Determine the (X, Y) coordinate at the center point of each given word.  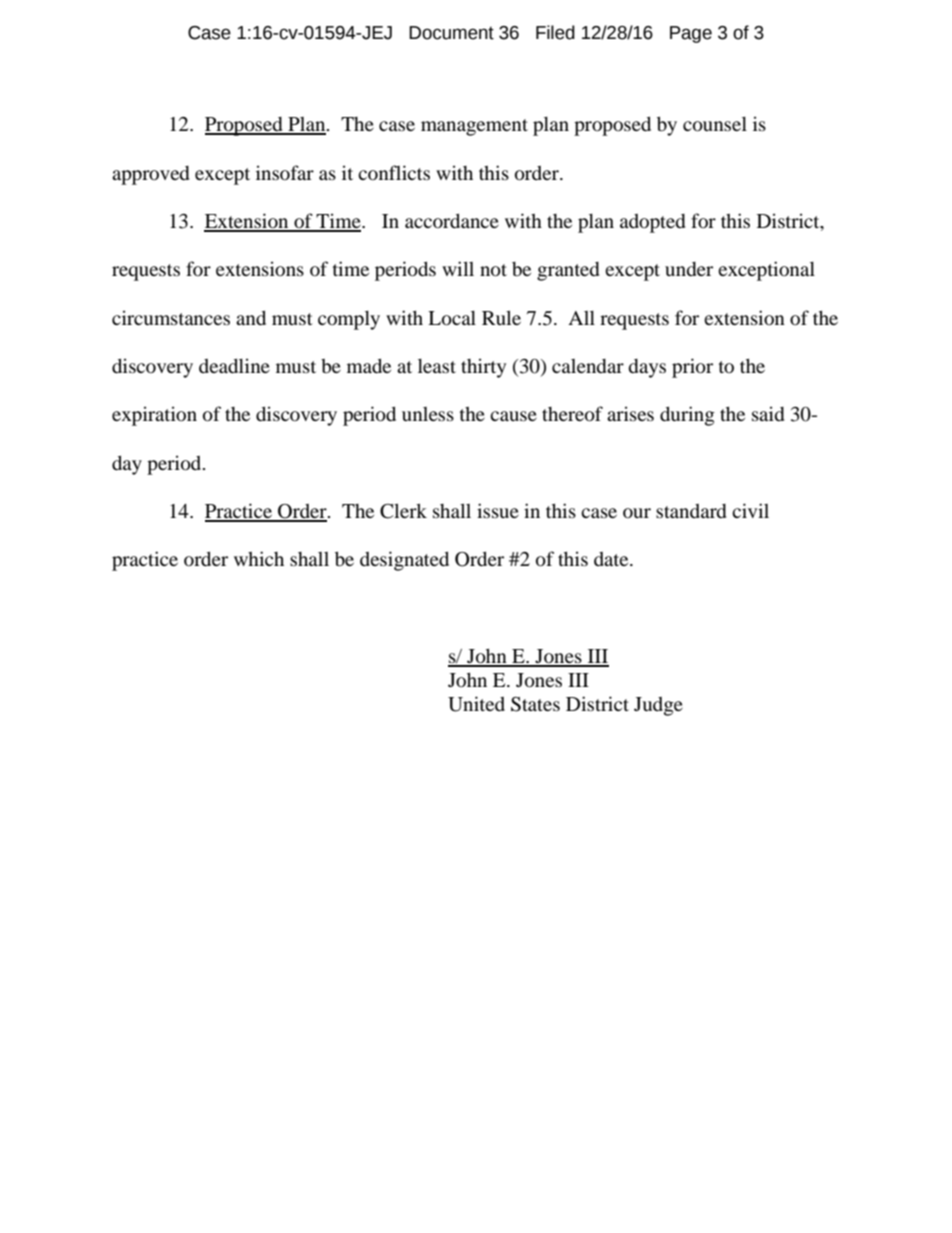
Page (691, 34)
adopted (653, 223)
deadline (234, 365)
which (259, 558)
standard (691, 511)
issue (498, 510)
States (535, 704)
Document (451, 33)
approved (151, 175)
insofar (285, 172)
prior (692, 368)
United (476, 704)
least (437, 365)
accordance (452, 220)
